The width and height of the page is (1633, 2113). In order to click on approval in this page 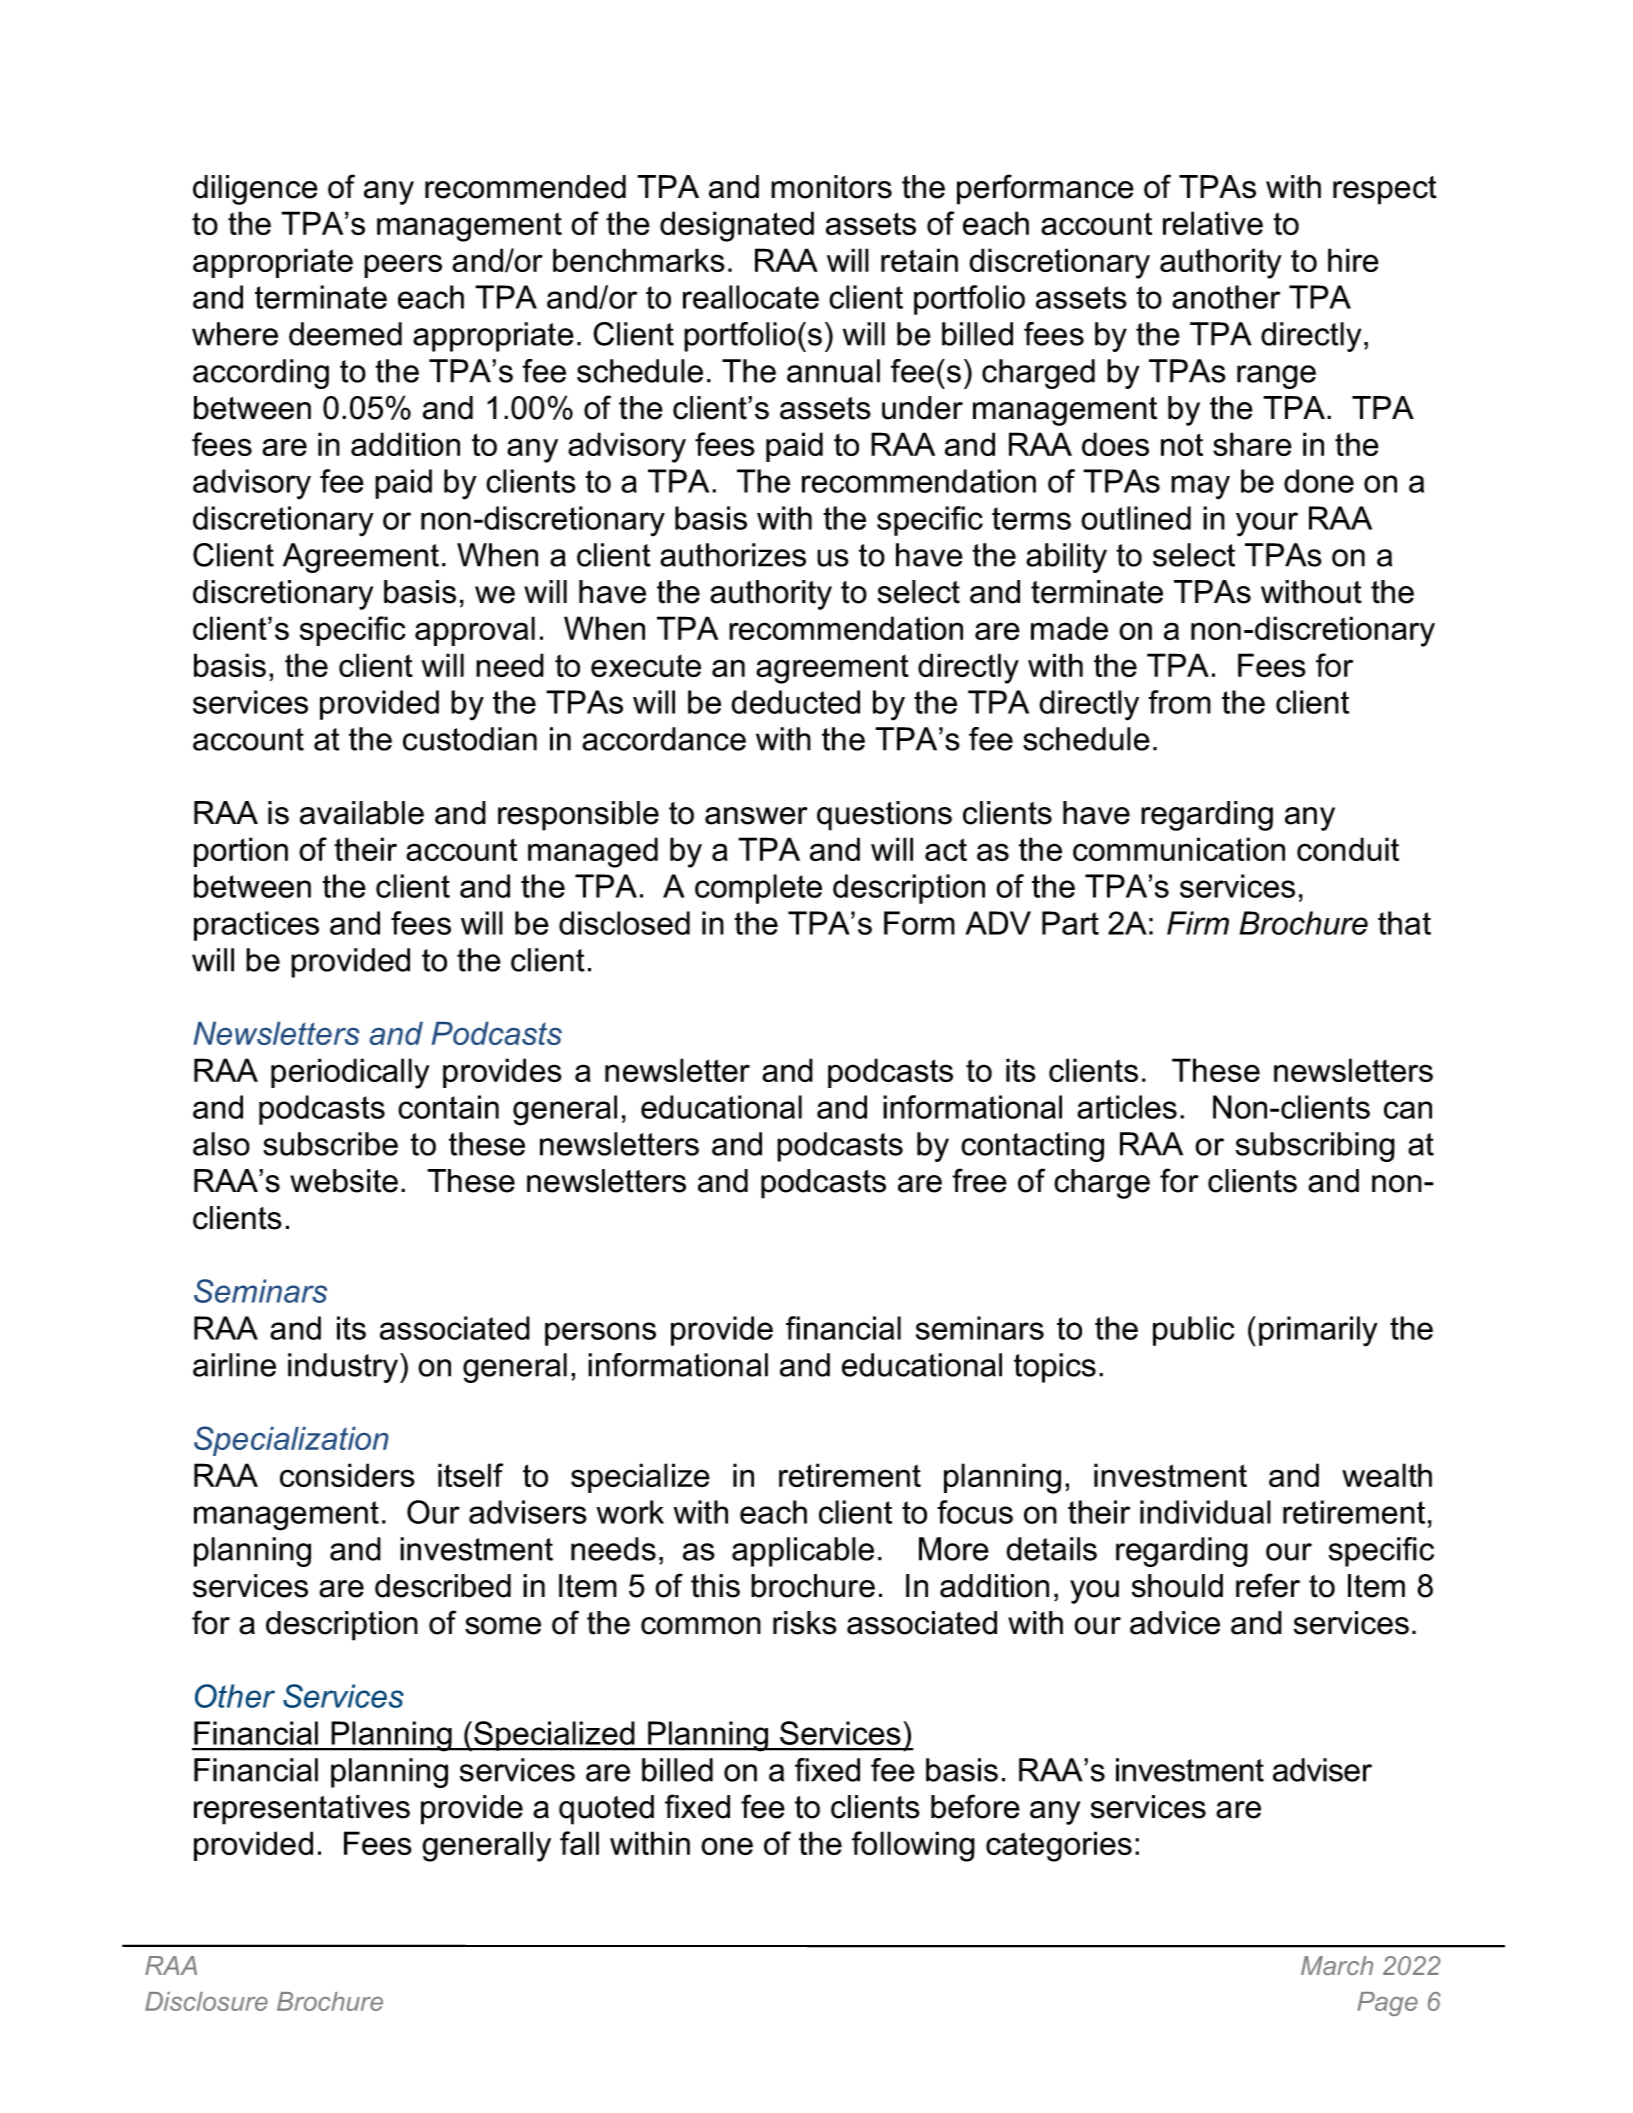, I will do `click(475, 631)`.
